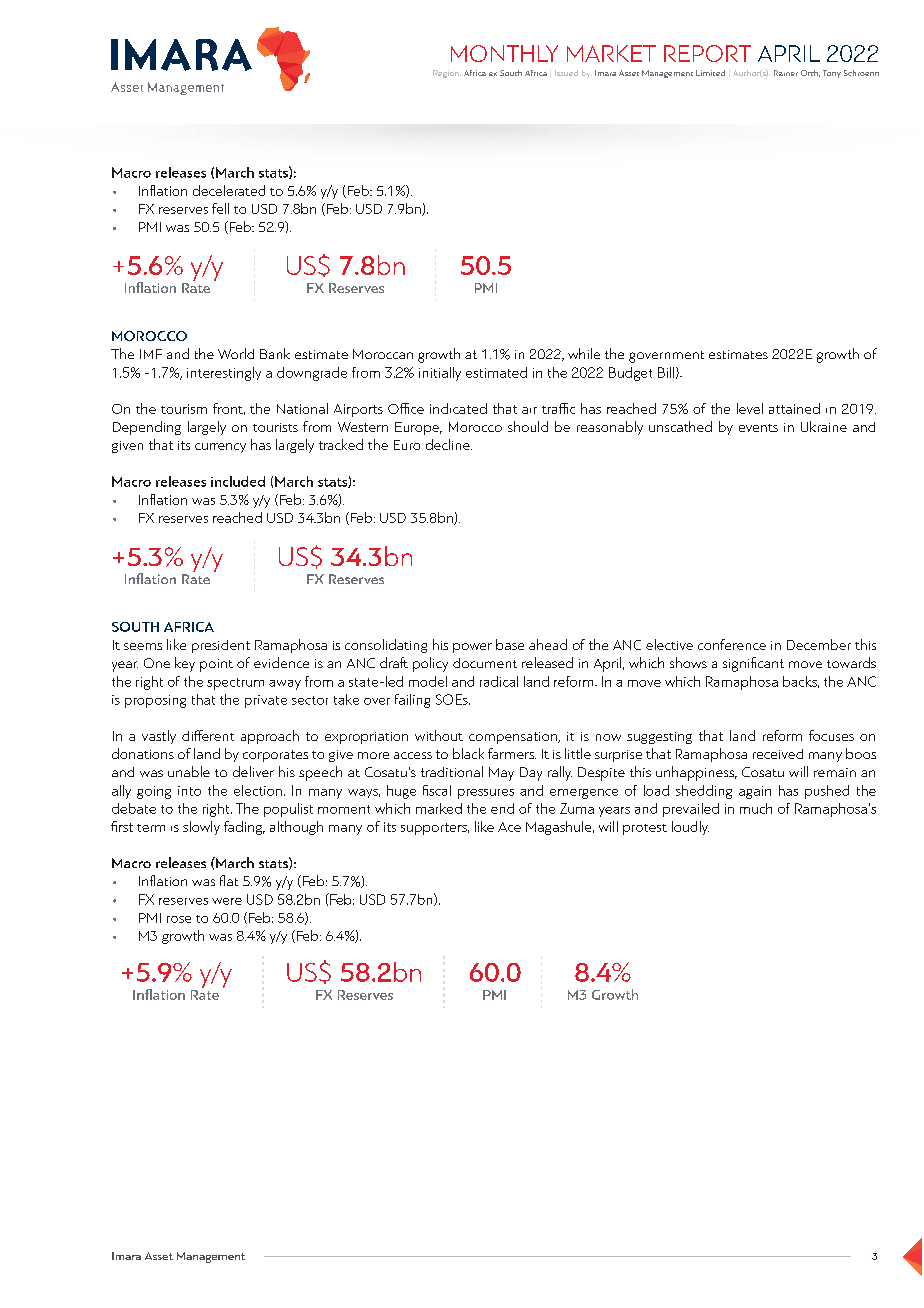 This document has height=1308, width=924. I want to click on loudly, so click(690, 828).
